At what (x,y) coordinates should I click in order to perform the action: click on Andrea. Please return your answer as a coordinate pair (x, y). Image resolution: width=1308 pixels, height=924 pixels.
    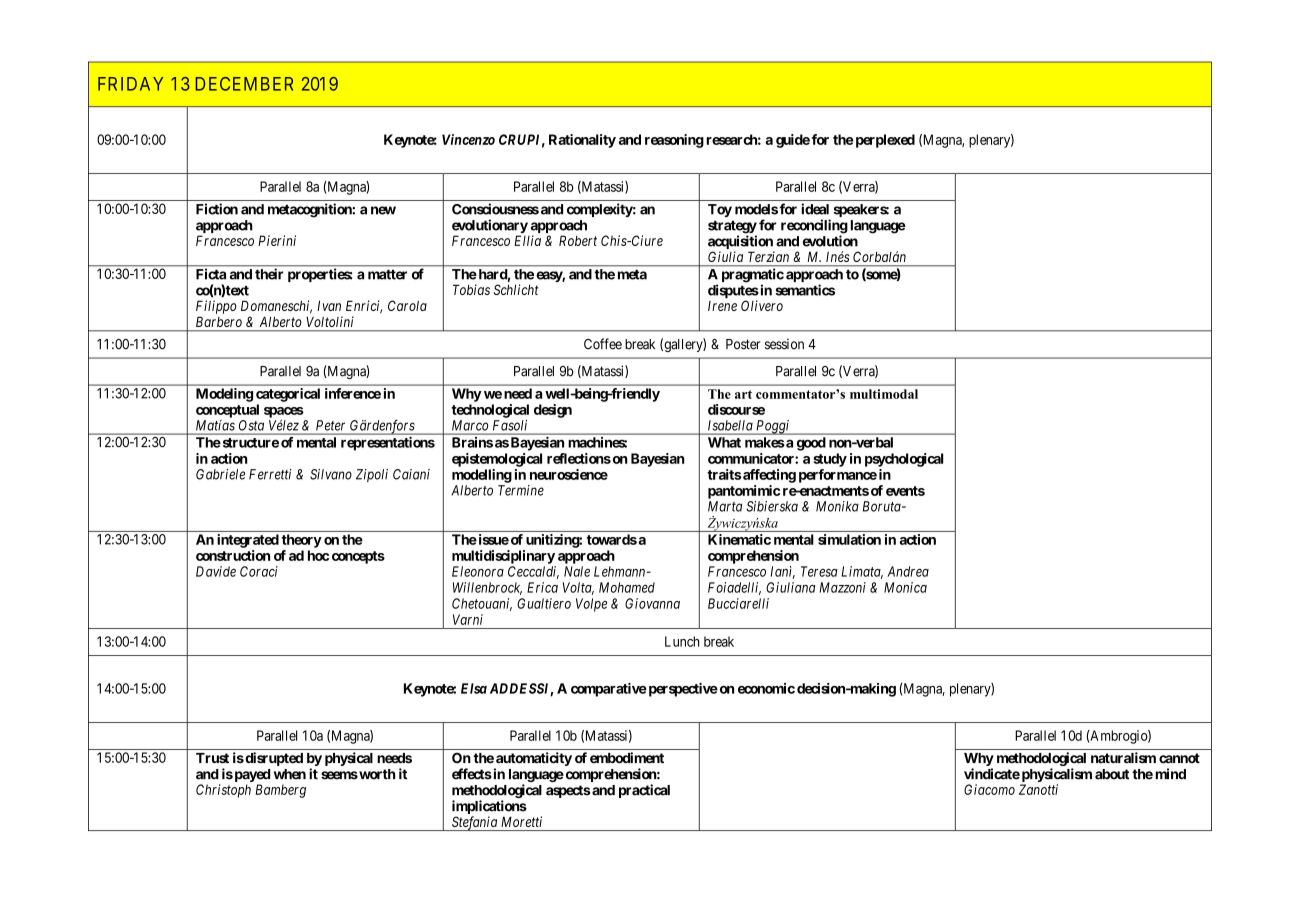
    Looking at the image, I should click on (908, 571).
